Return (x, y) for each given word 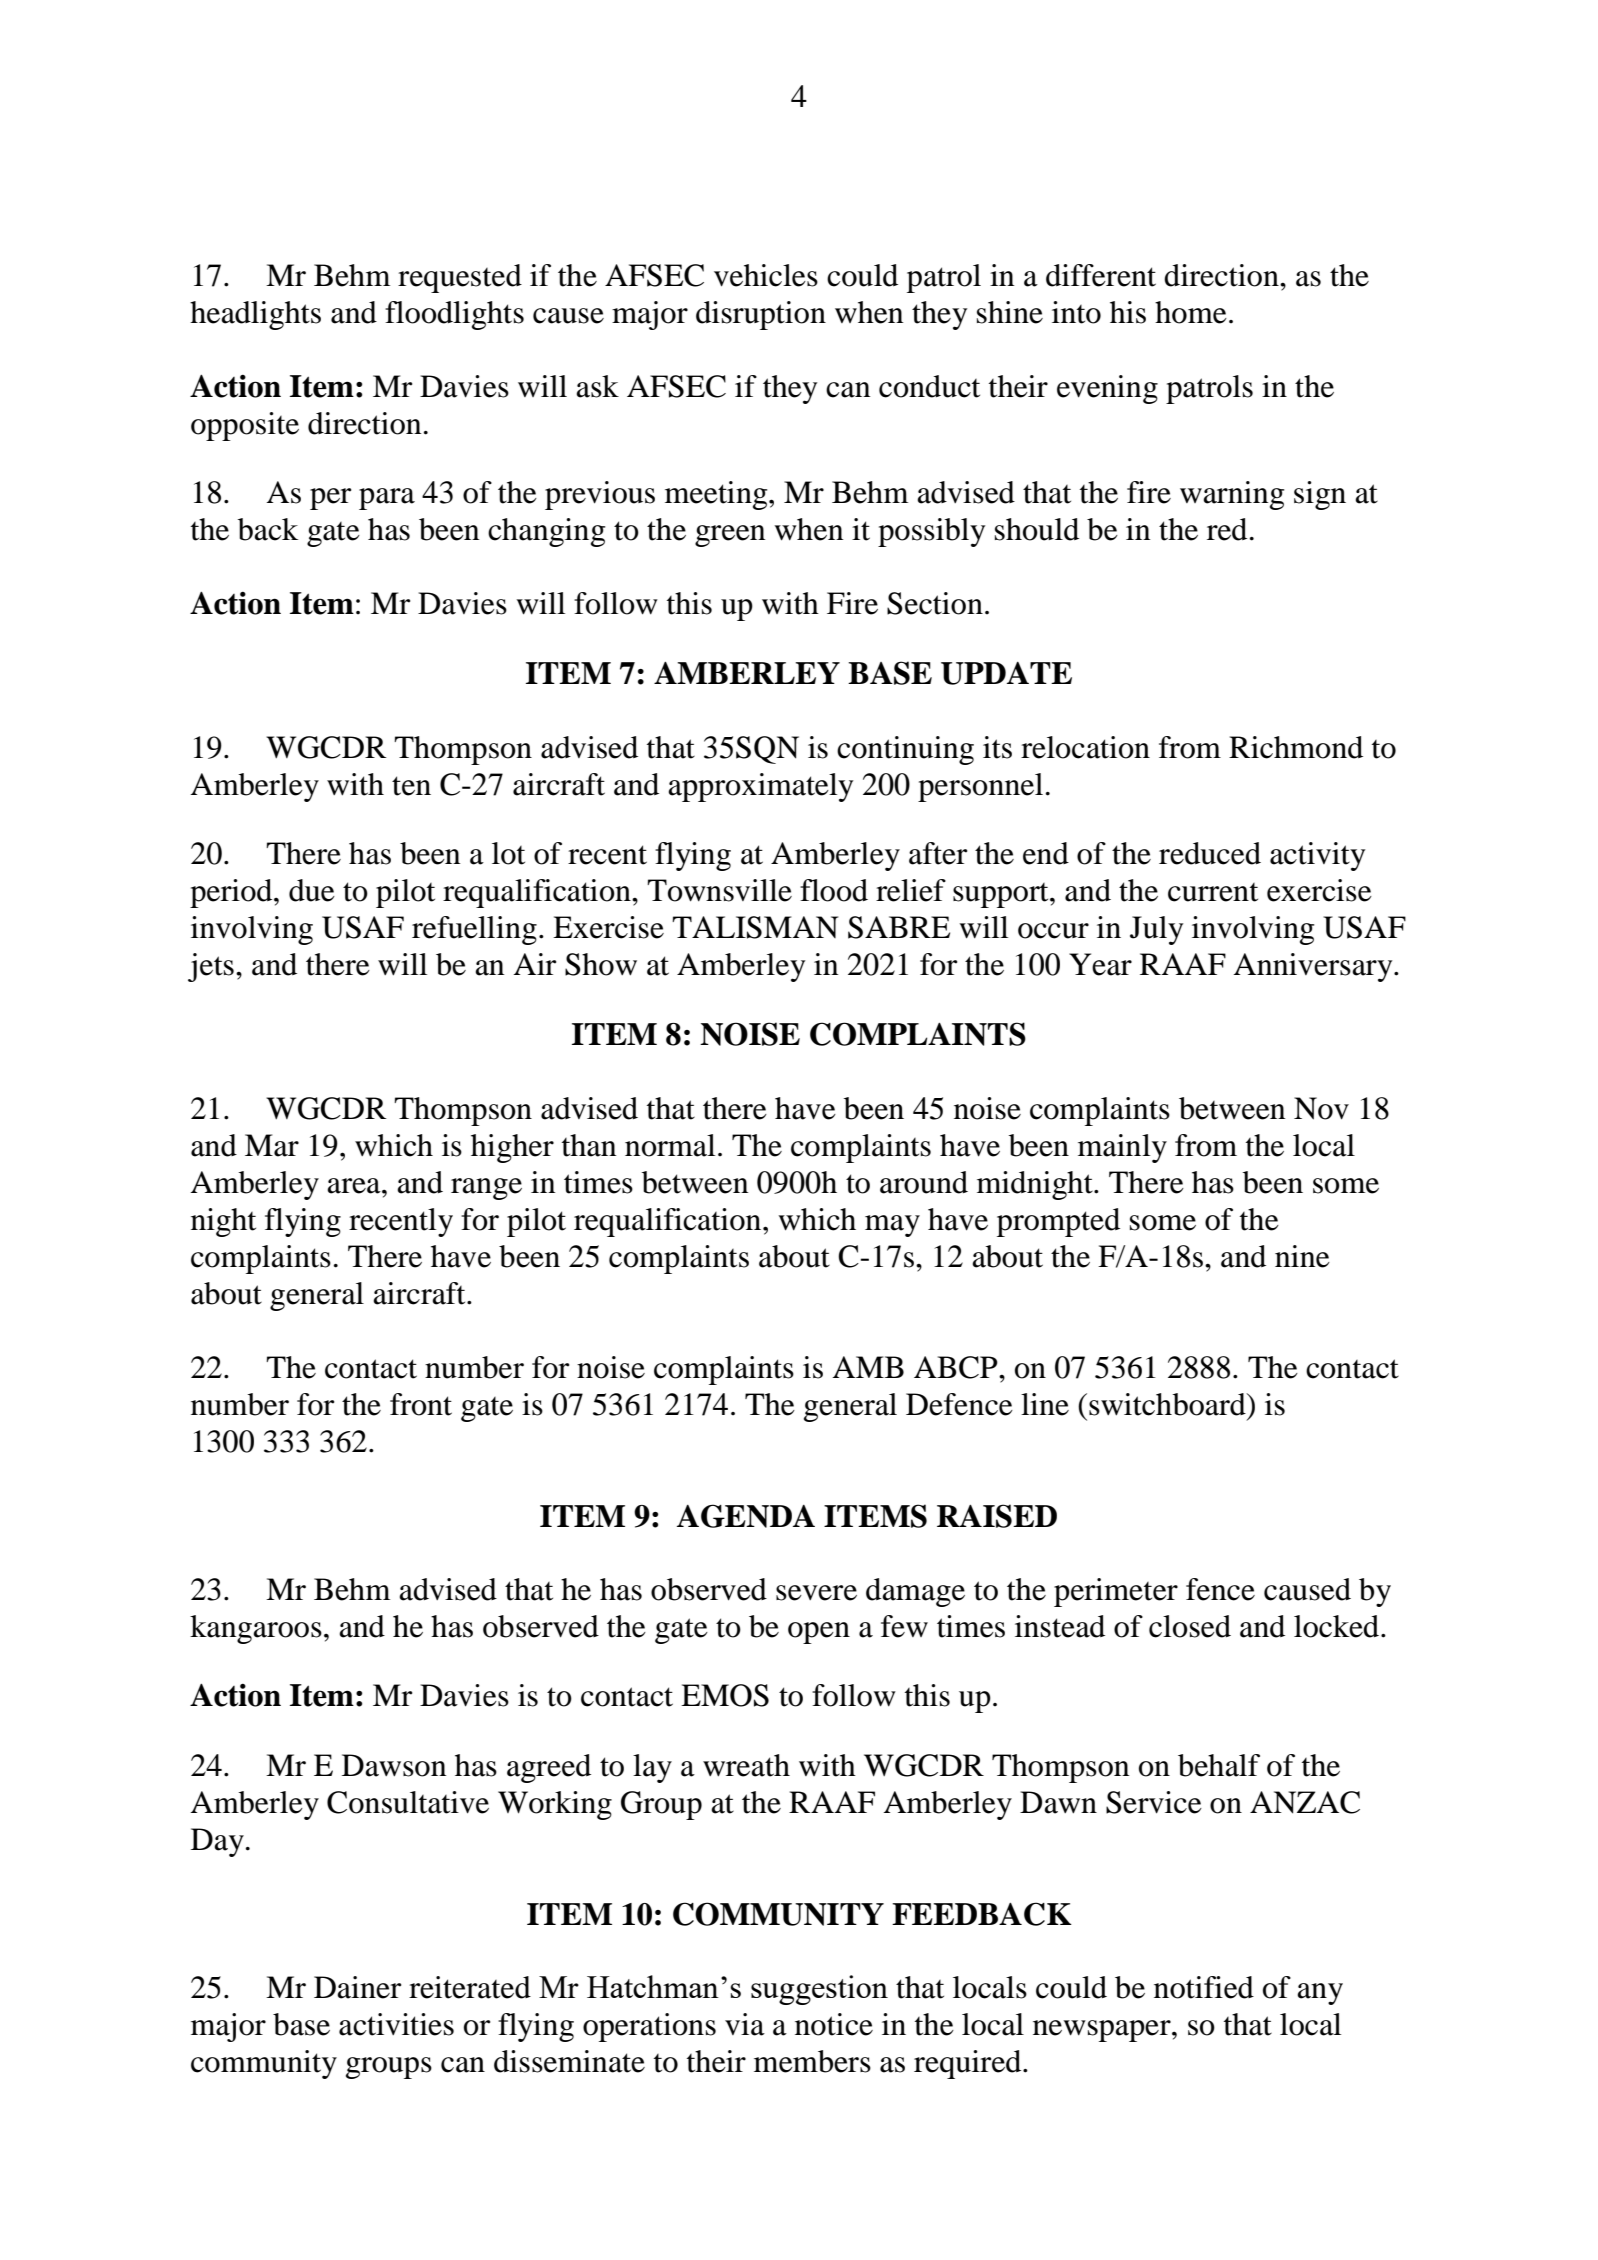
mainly (1122, 1148)
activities (396, 2024)
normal (670, 1145)
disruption (761, 315)
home (1191, 312)
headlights (255, 315)
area (355, 1186)
